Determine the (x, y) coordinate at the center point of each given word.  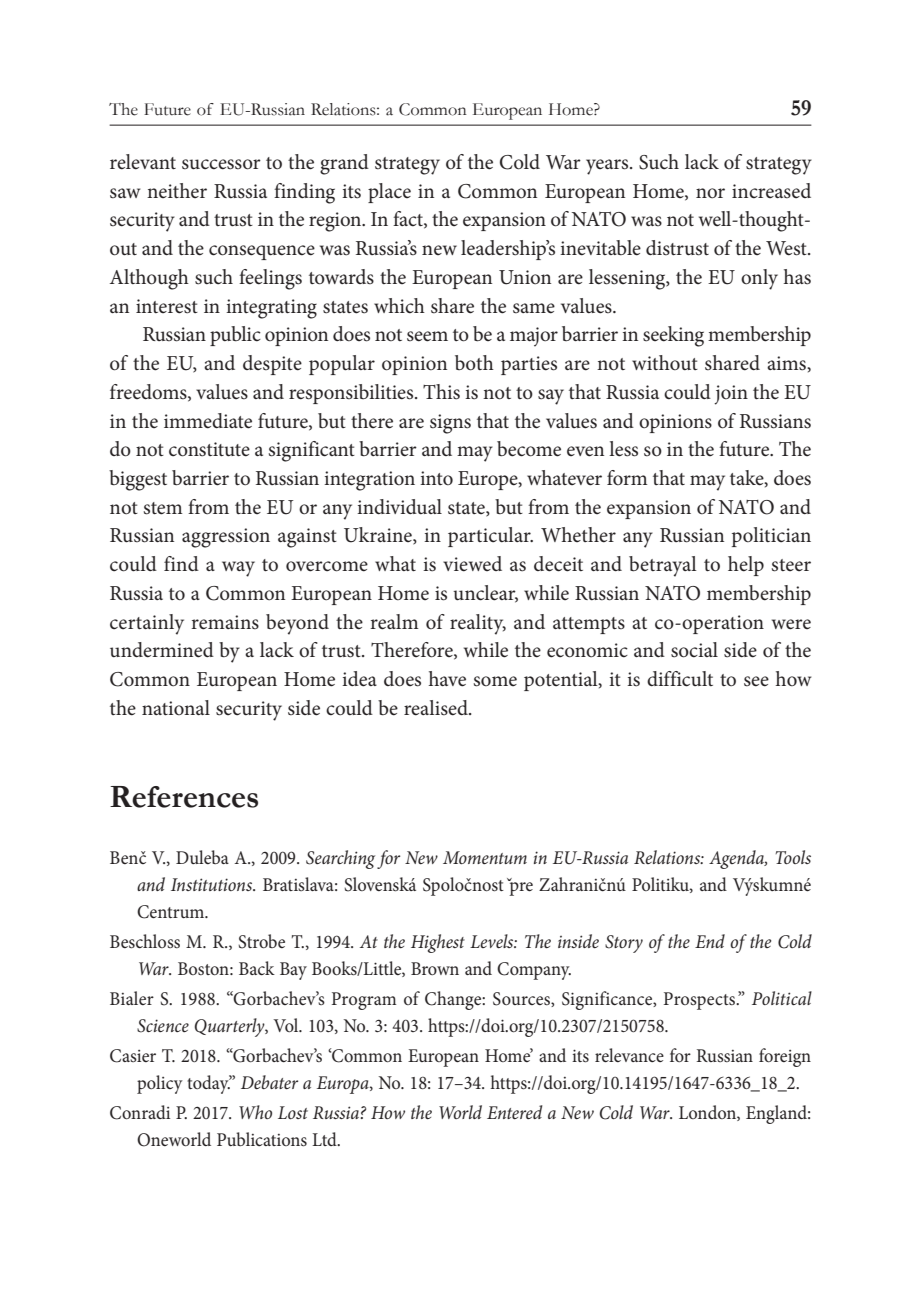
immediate (208, 421)
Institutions (212, 884)
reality (478, 624)
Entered (514, 1112)
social (694, 650)
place (389, 193)
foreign (785, 1057)
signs (450, 424)
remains (225, 622)
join (731, 395)
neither (177, 190)
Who (255, 1112)
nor (710, 193)
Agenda (738, 859)
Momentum (485, 857)
